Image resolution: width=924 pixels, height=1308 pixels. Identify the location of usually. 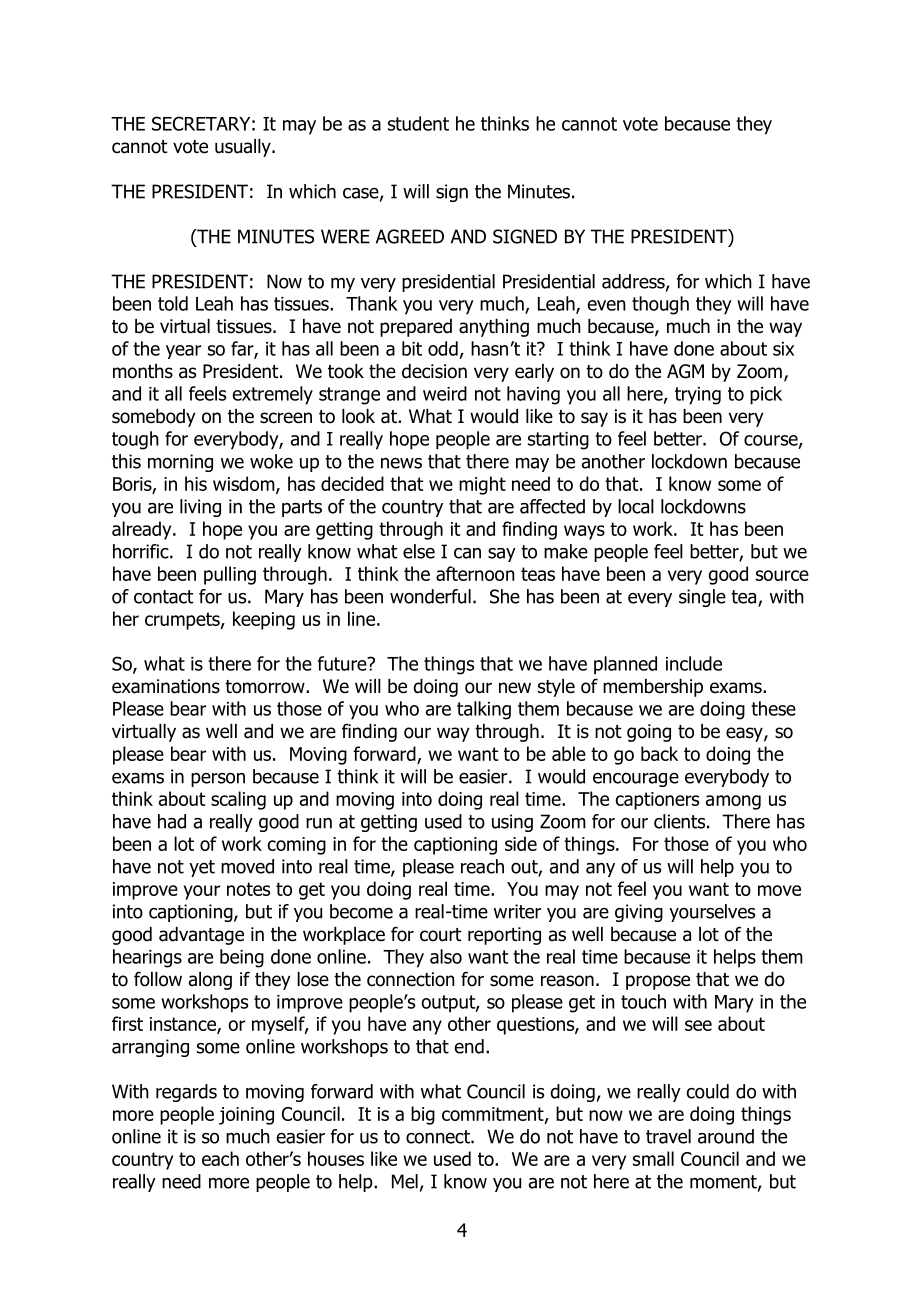
(244, 148).
